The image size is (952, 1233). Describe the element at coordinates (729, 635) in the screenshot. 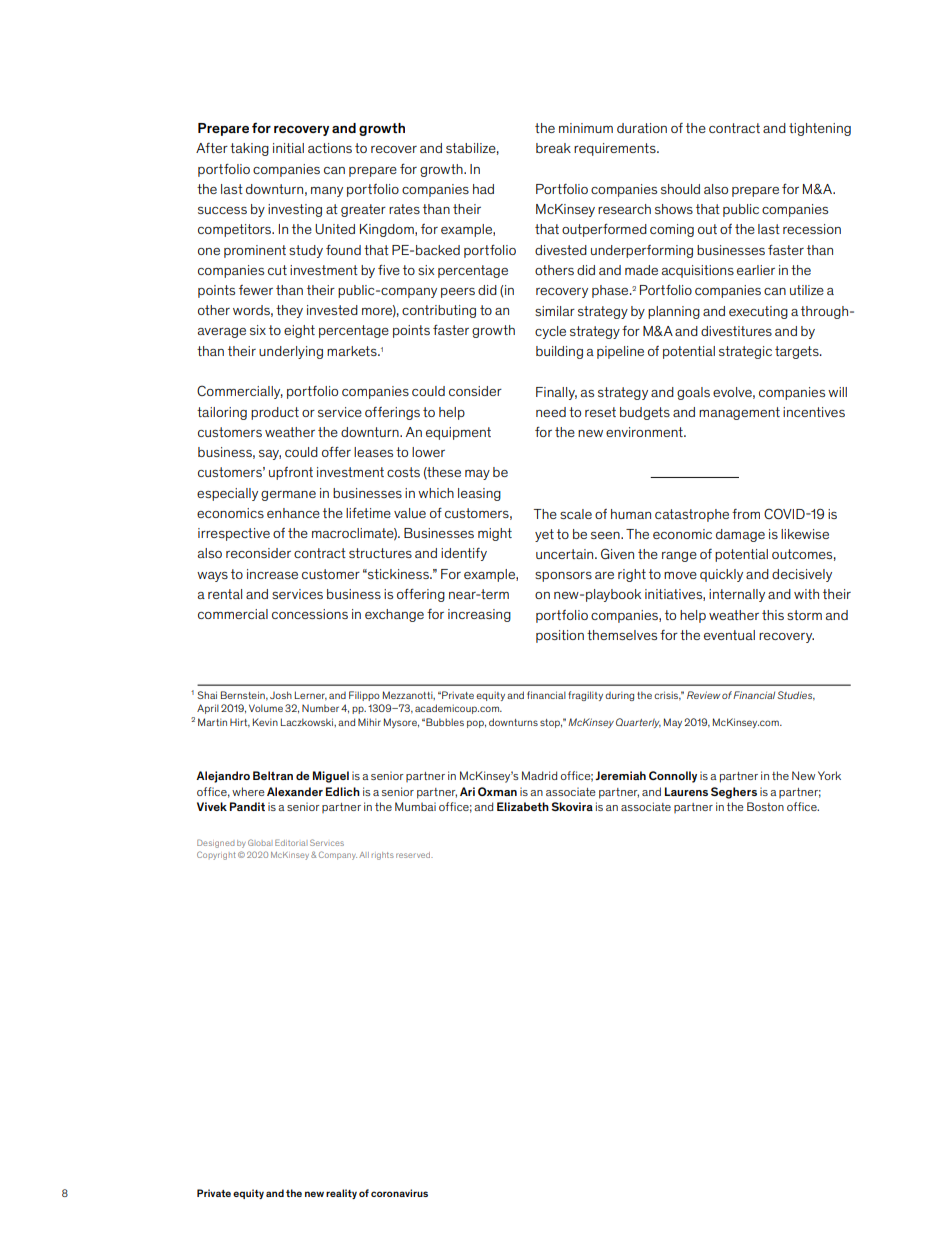

I see `eventual` at that location.
